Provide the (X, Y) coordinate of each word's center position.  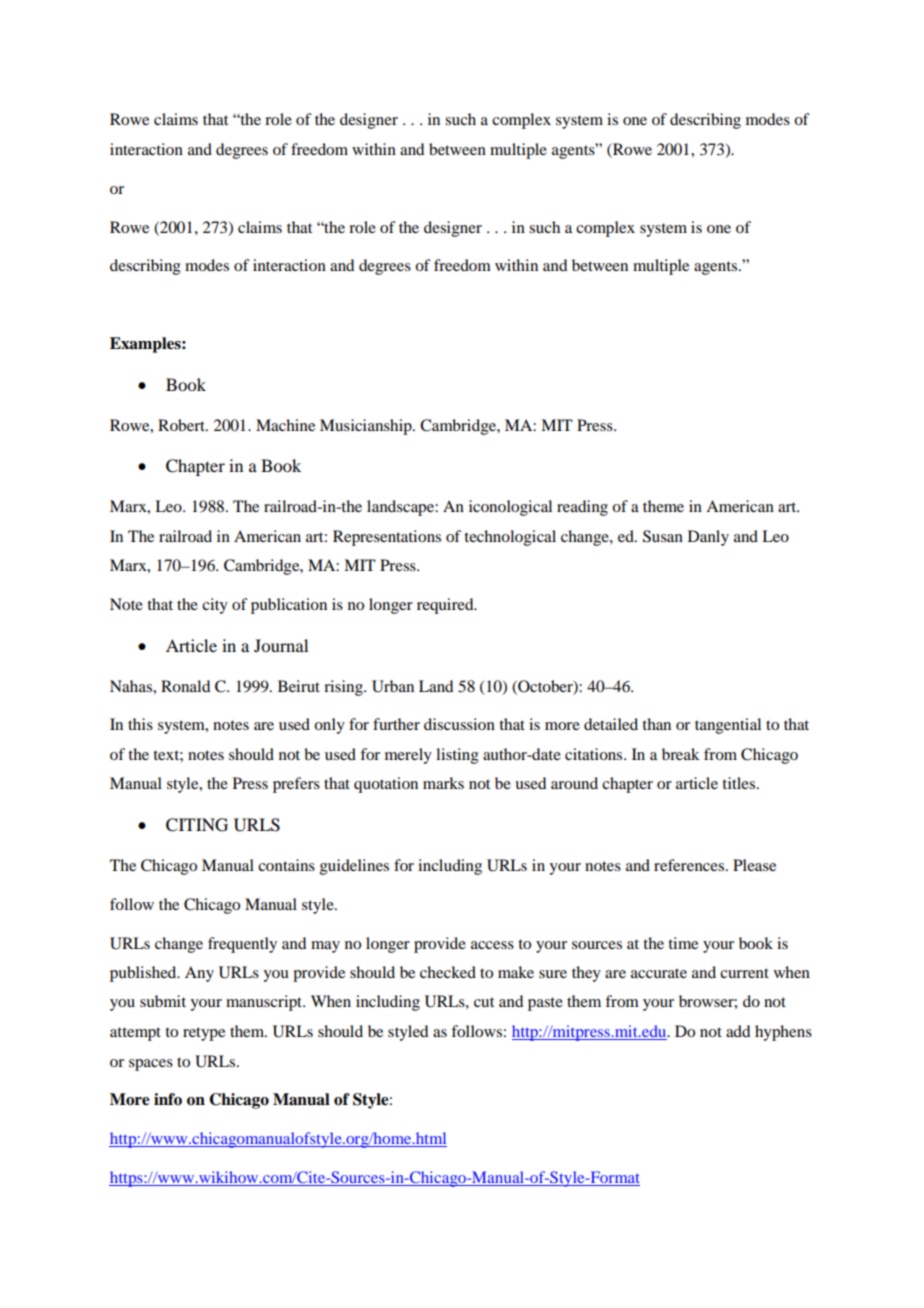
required (446, 606)
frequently (242, 945)
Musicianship (367, 427)
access (492, 945)
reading (582, 508)
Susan (663, 536)
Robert (182, 425)
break (681, 754)
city (215, 606)
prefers (296, 785)
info (168, 1099)
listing (457, 756)
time (683, 943)
